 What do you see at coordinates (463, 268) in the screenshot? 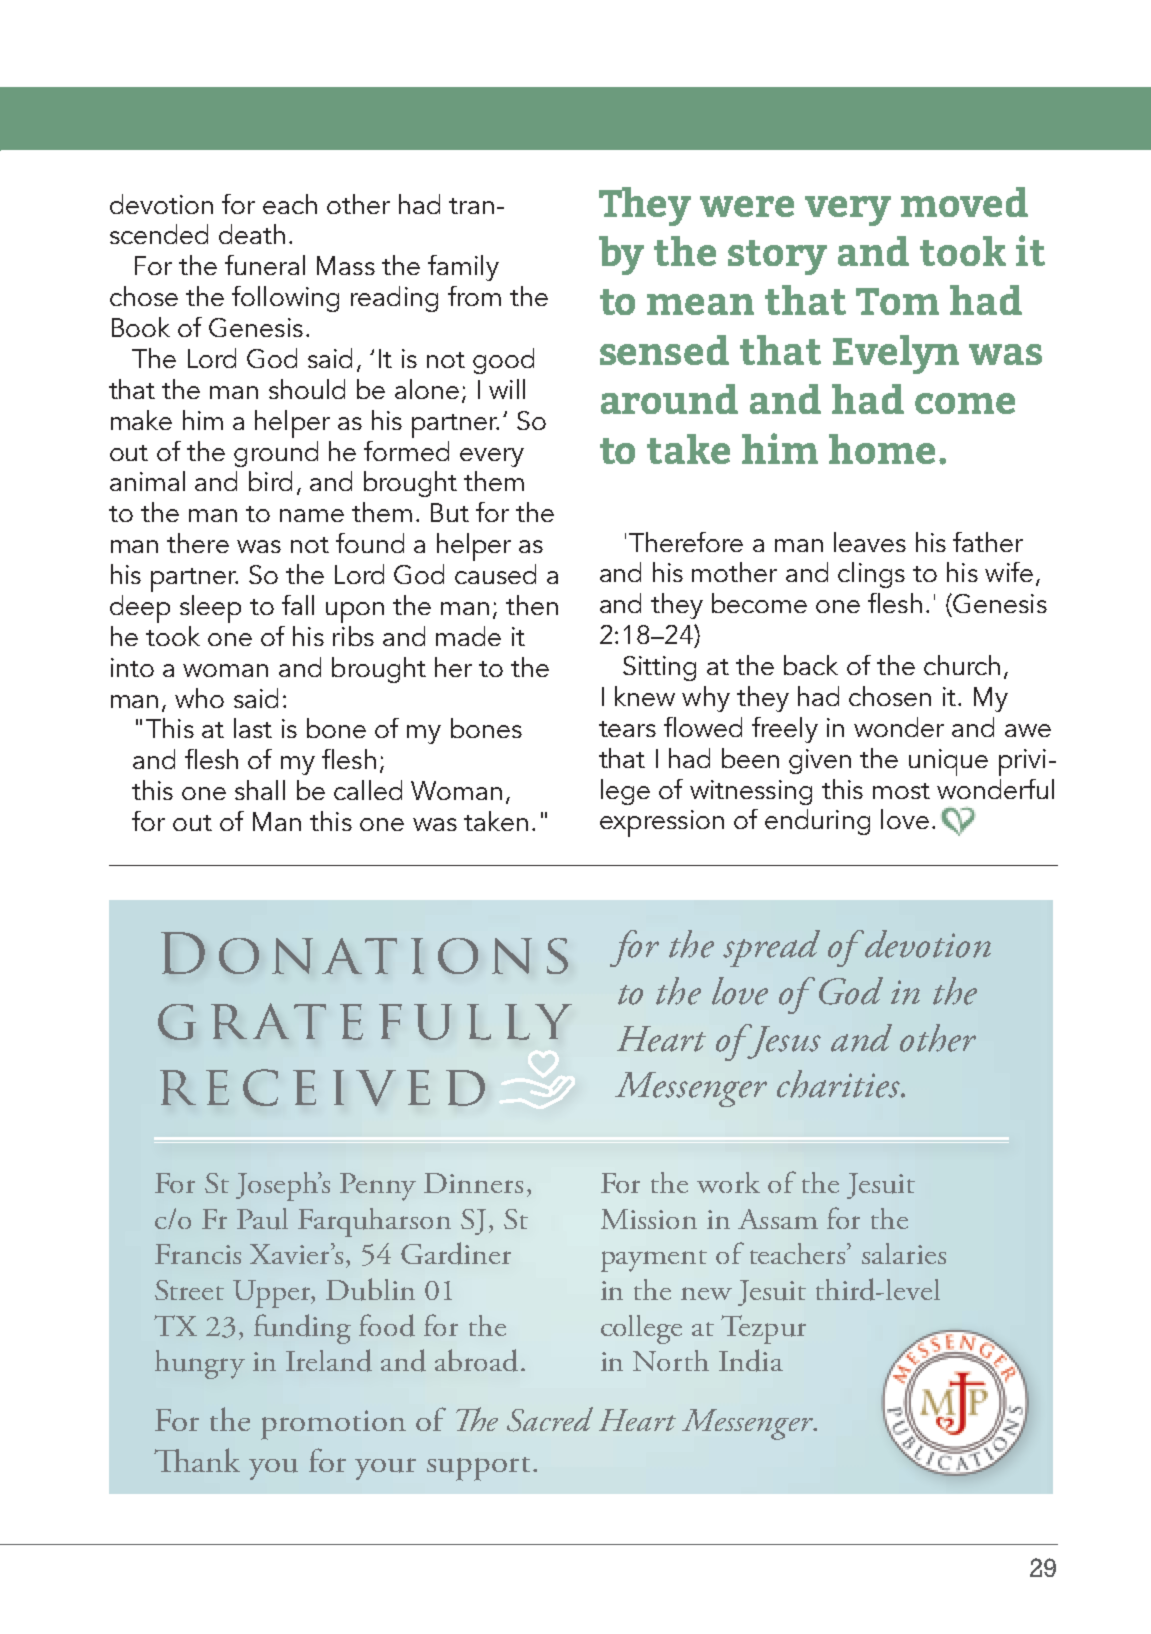
I see `family` at bounding box center [463, 268].
